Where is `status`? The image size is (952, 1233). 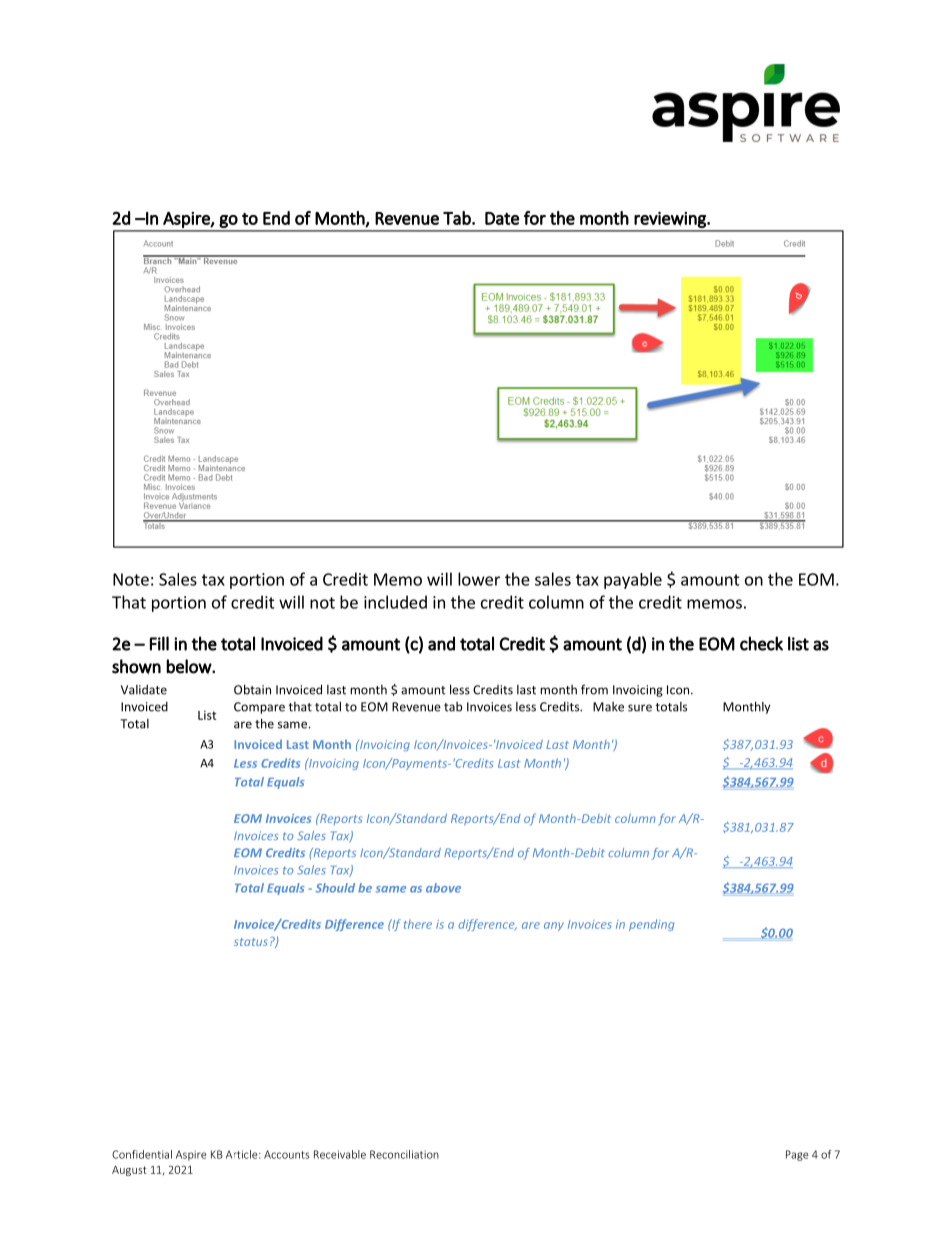
status is located at coordinates (251, 942).
